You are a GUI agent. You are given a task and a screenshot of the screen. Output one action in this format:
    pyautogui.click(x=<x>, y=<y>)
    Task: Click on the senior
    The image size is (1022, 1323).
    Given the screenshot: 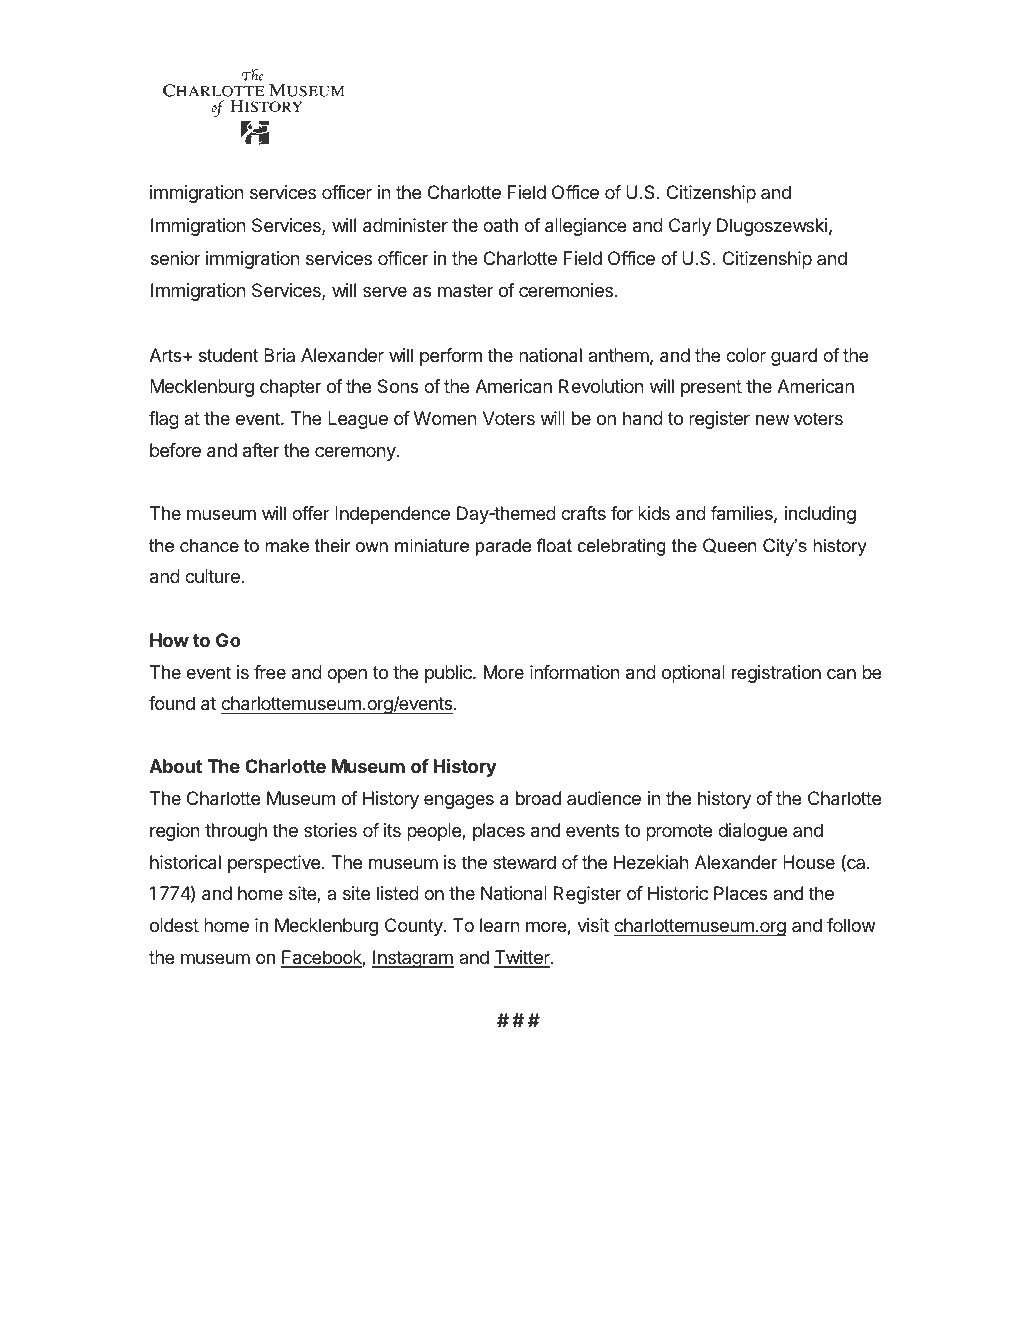 What is the action you would take?
    pyautogui.click(x=176, y=258)
